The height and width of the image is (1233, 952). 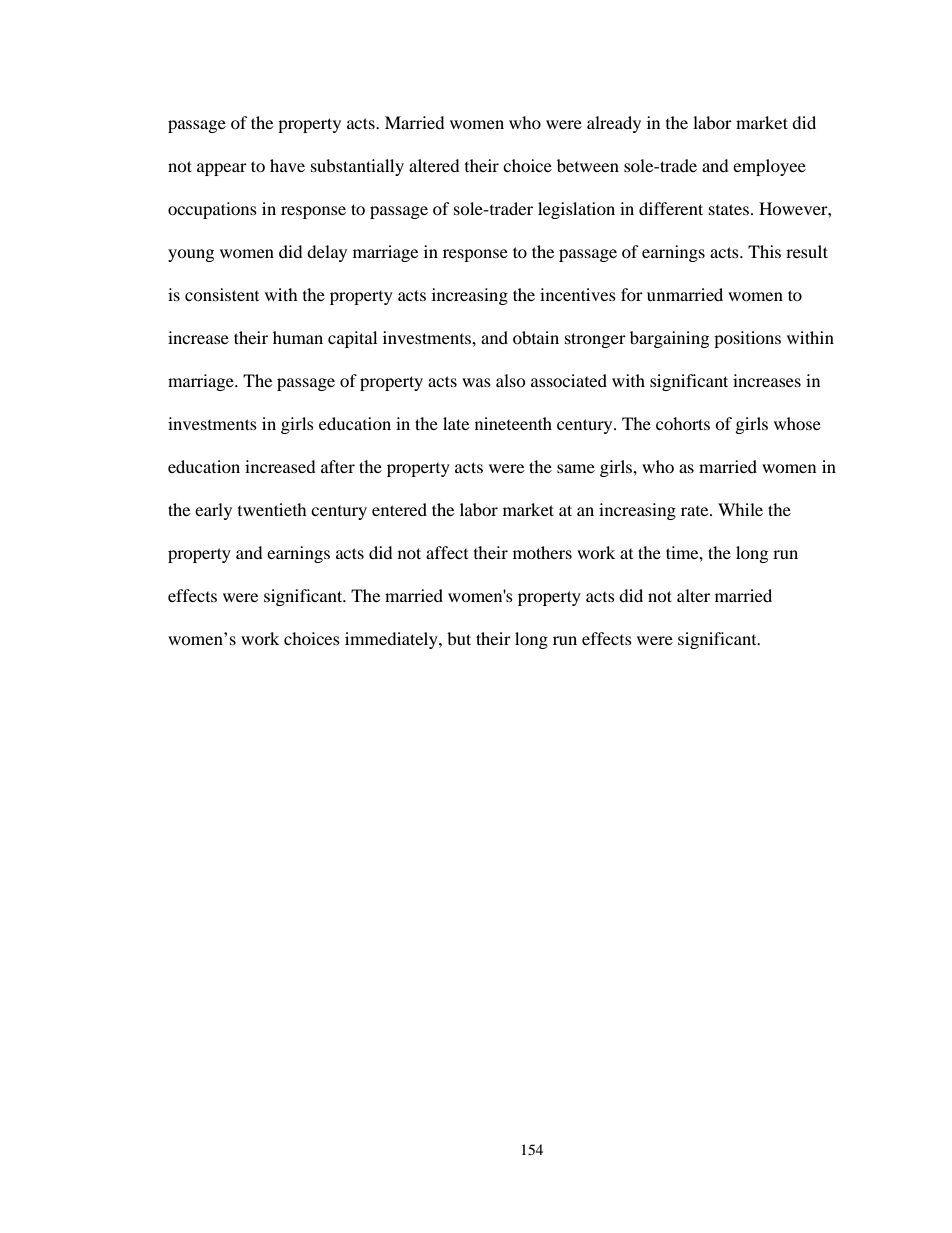 What do you see at coordinates (298, 337) in the image?
I see `human` at bounding box center [298, 337].
